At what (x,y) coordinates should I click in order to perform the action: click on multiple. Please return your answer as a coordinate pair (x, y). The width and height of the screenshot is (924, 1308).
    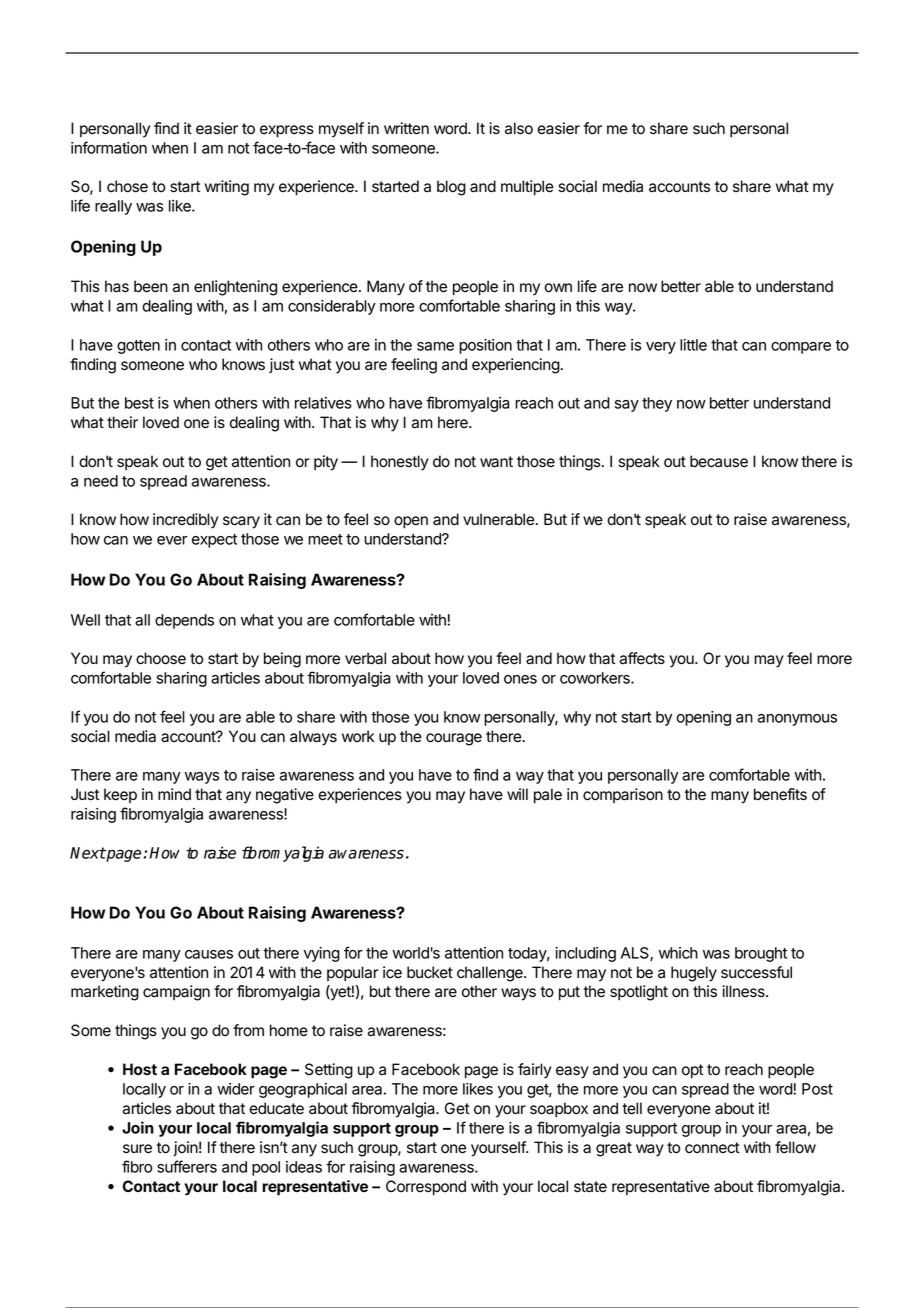
    Looking at the image, I should click on (527, 188).
